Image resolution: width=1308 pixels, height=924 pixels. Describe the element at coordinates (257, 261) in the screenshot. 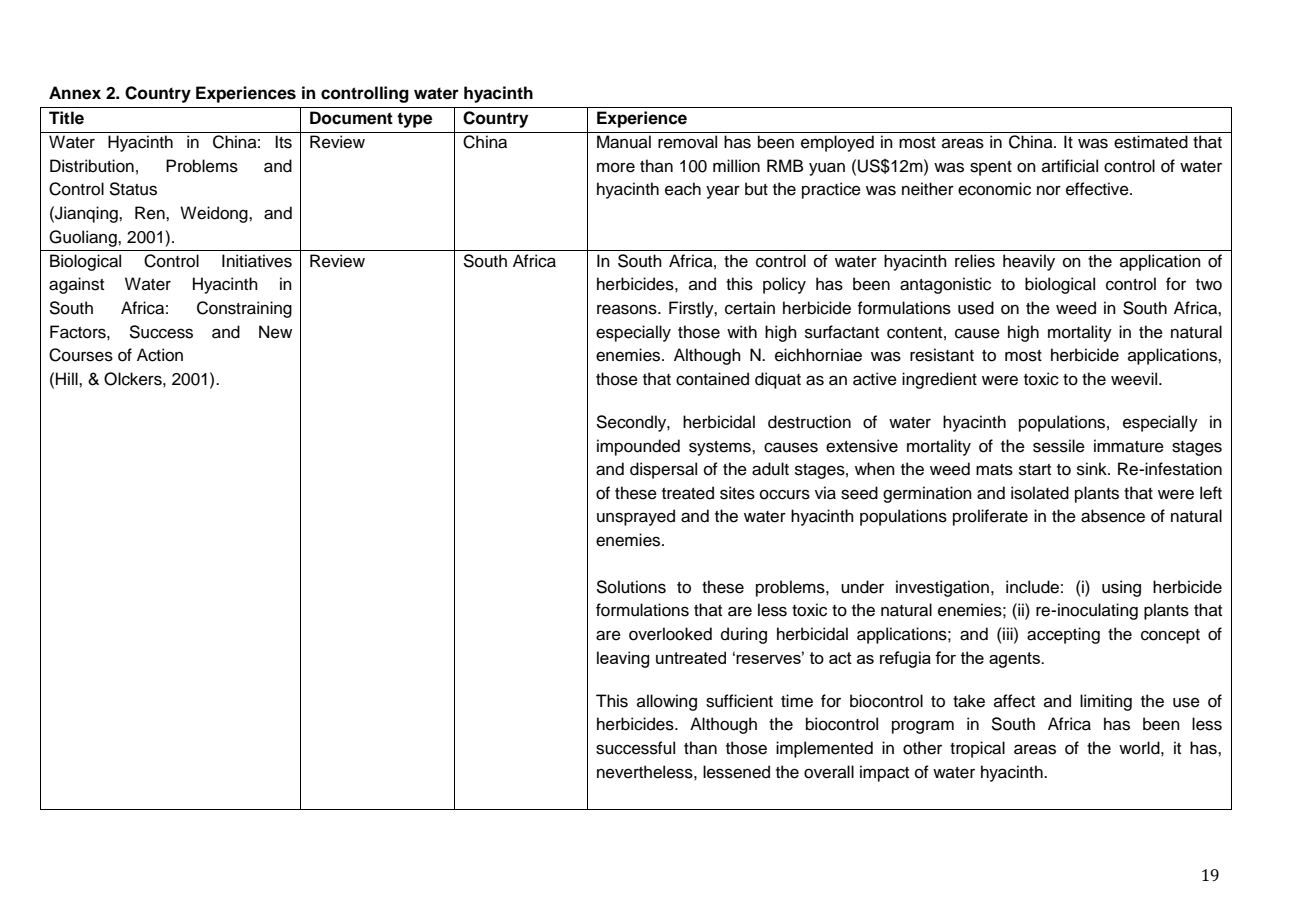

I see `Initiatives` at that location.
